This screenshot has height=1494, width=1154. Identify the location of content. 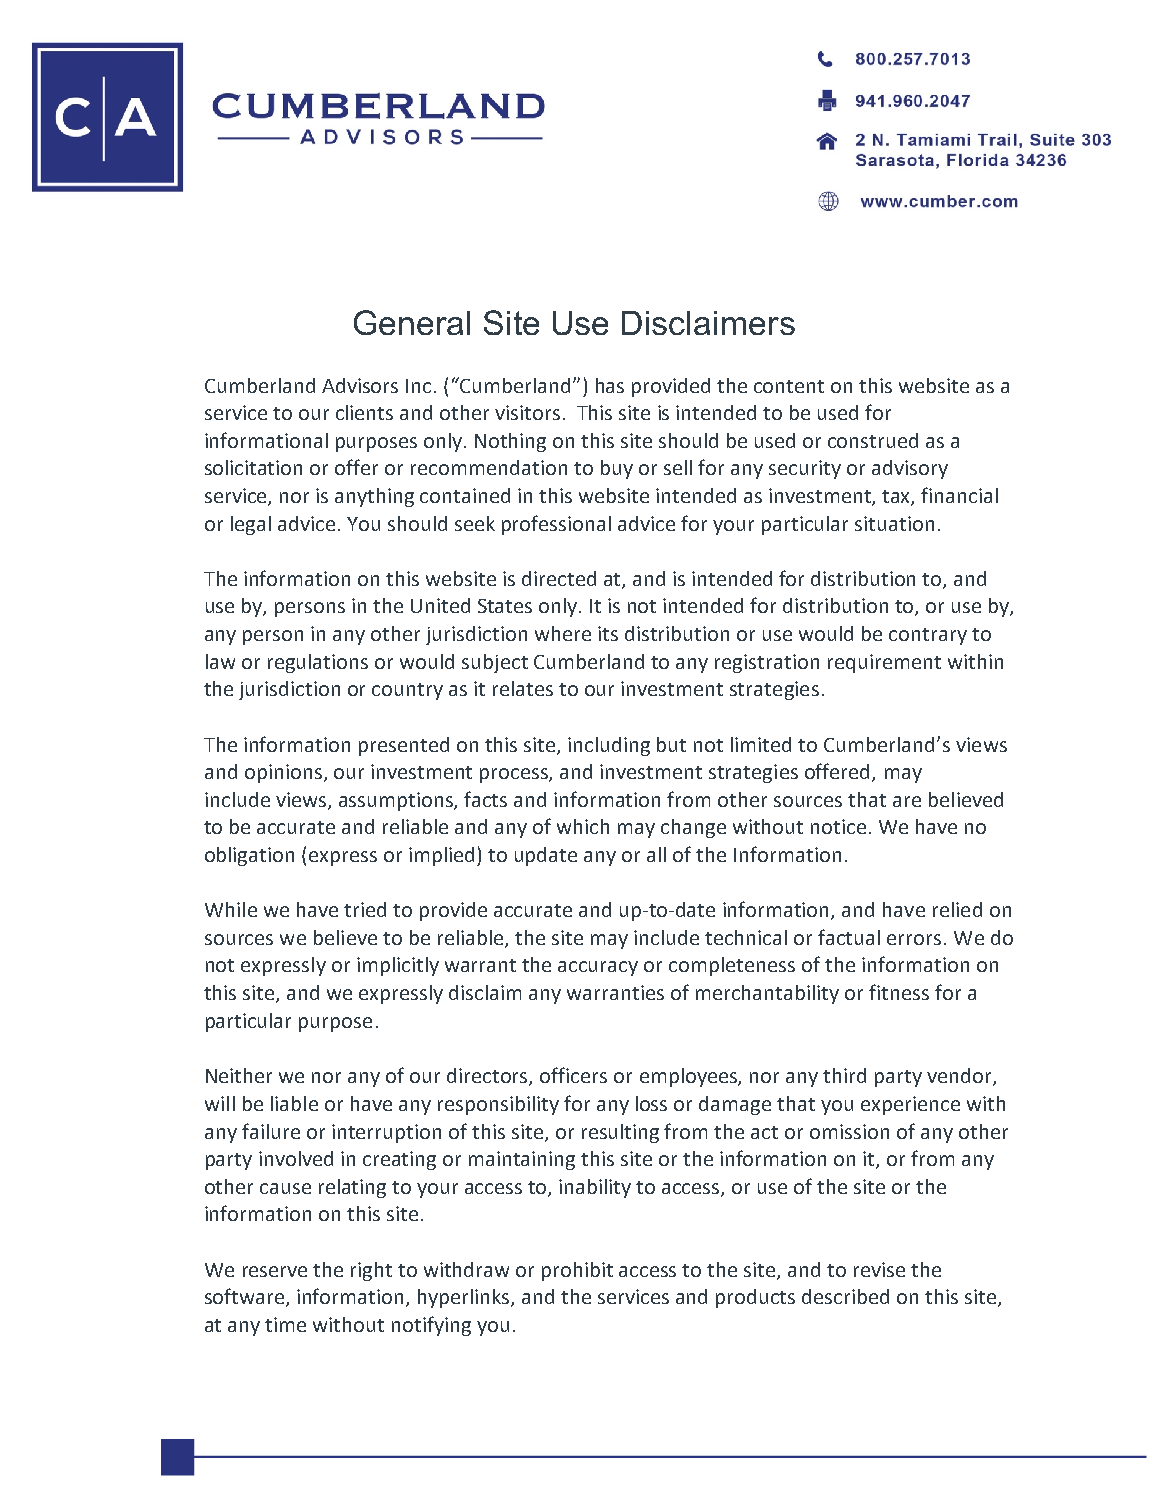
(789, 386).
